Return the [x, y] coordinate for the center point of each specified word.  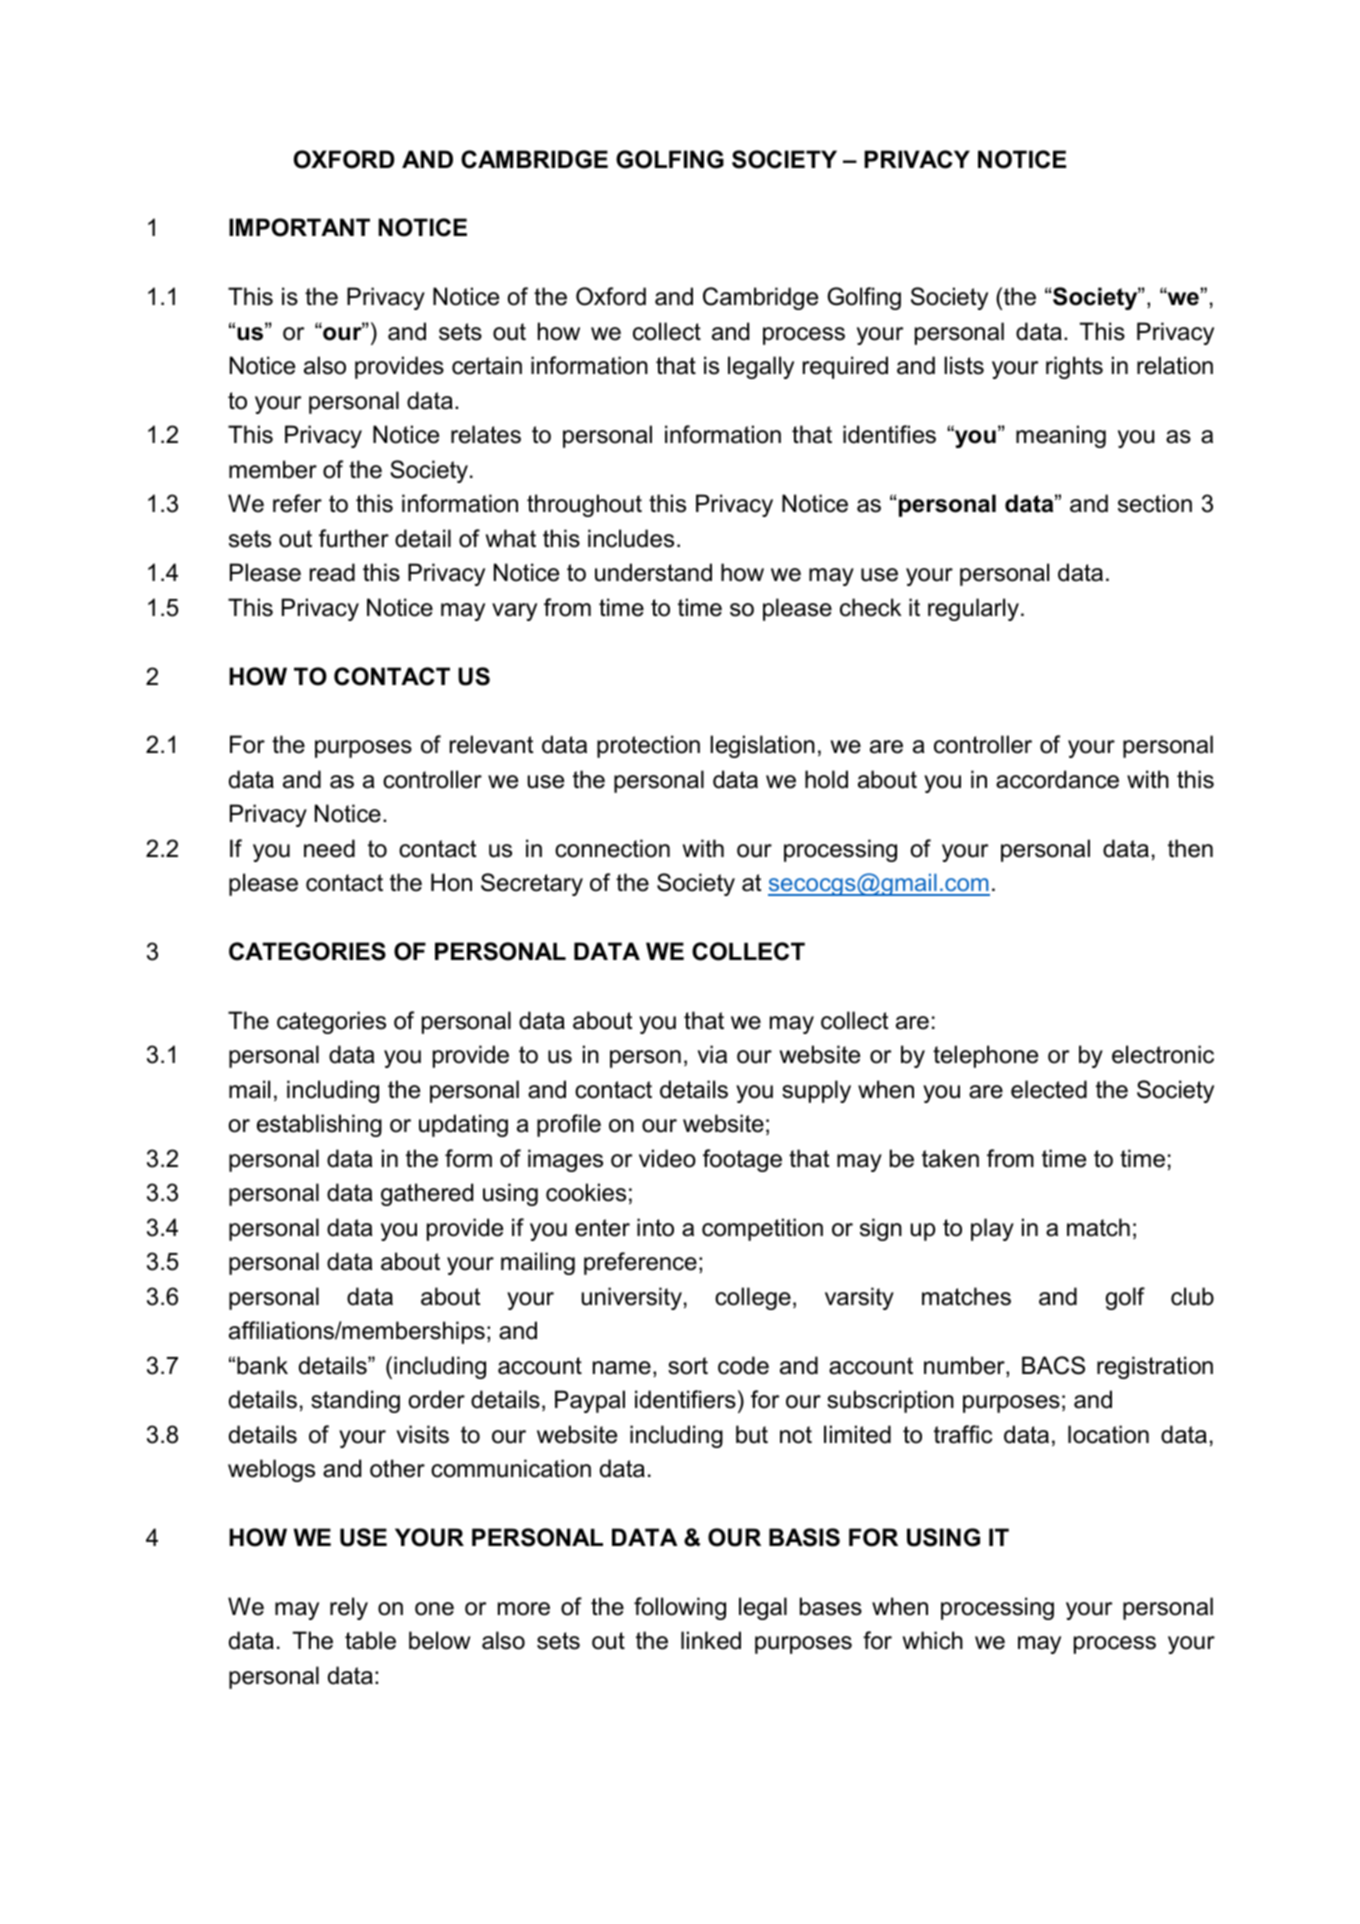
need [329, 848]
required [845, 367]
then [1190, 848]
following [680, 1608]
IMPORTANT [299, 227]
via [712, 1054]
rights [1074, 367]
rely [349, 1608]
